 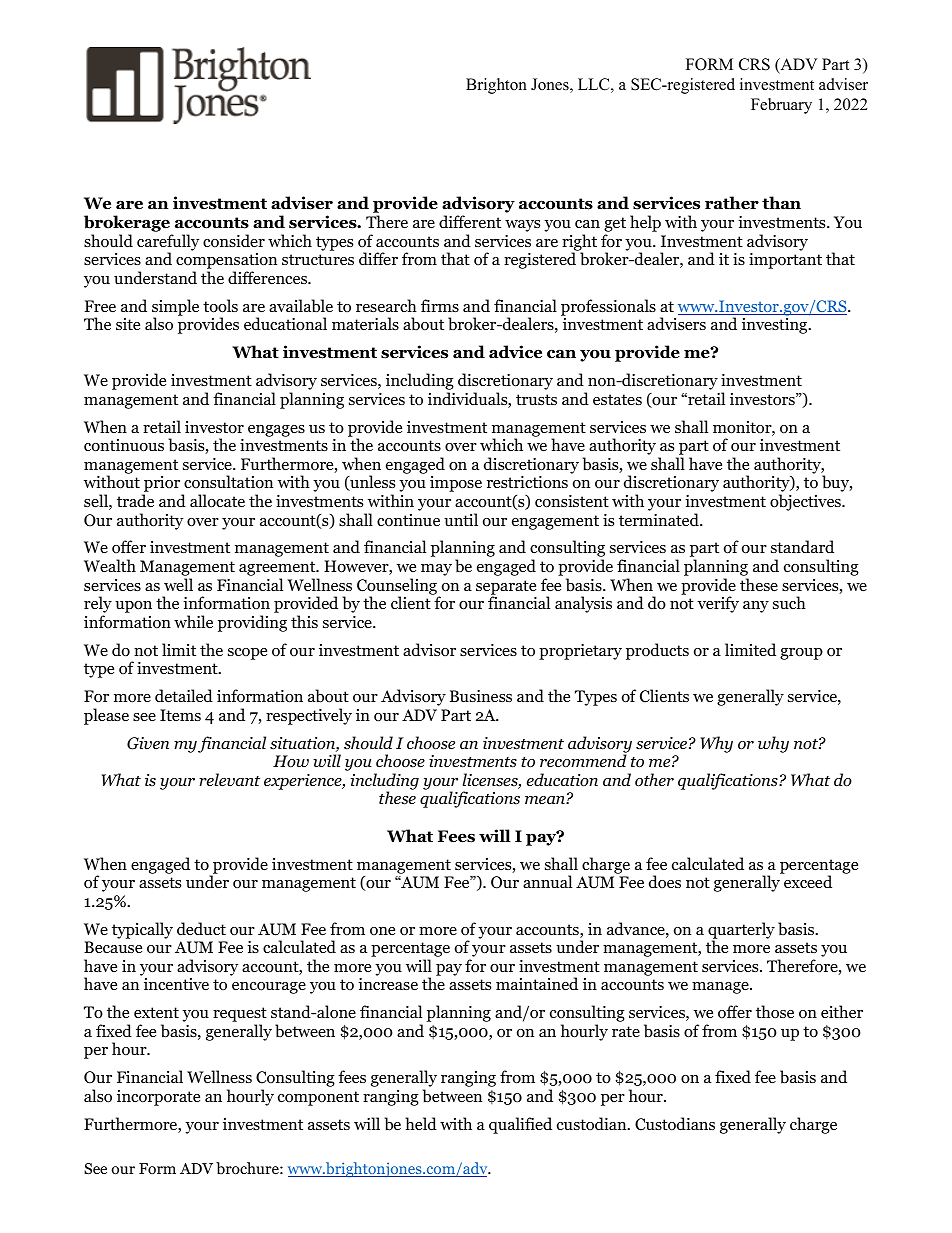 What do you see at coordinates (775, 1012) in the screenshot?
I see `those` at bounding box center [775, 1012].
